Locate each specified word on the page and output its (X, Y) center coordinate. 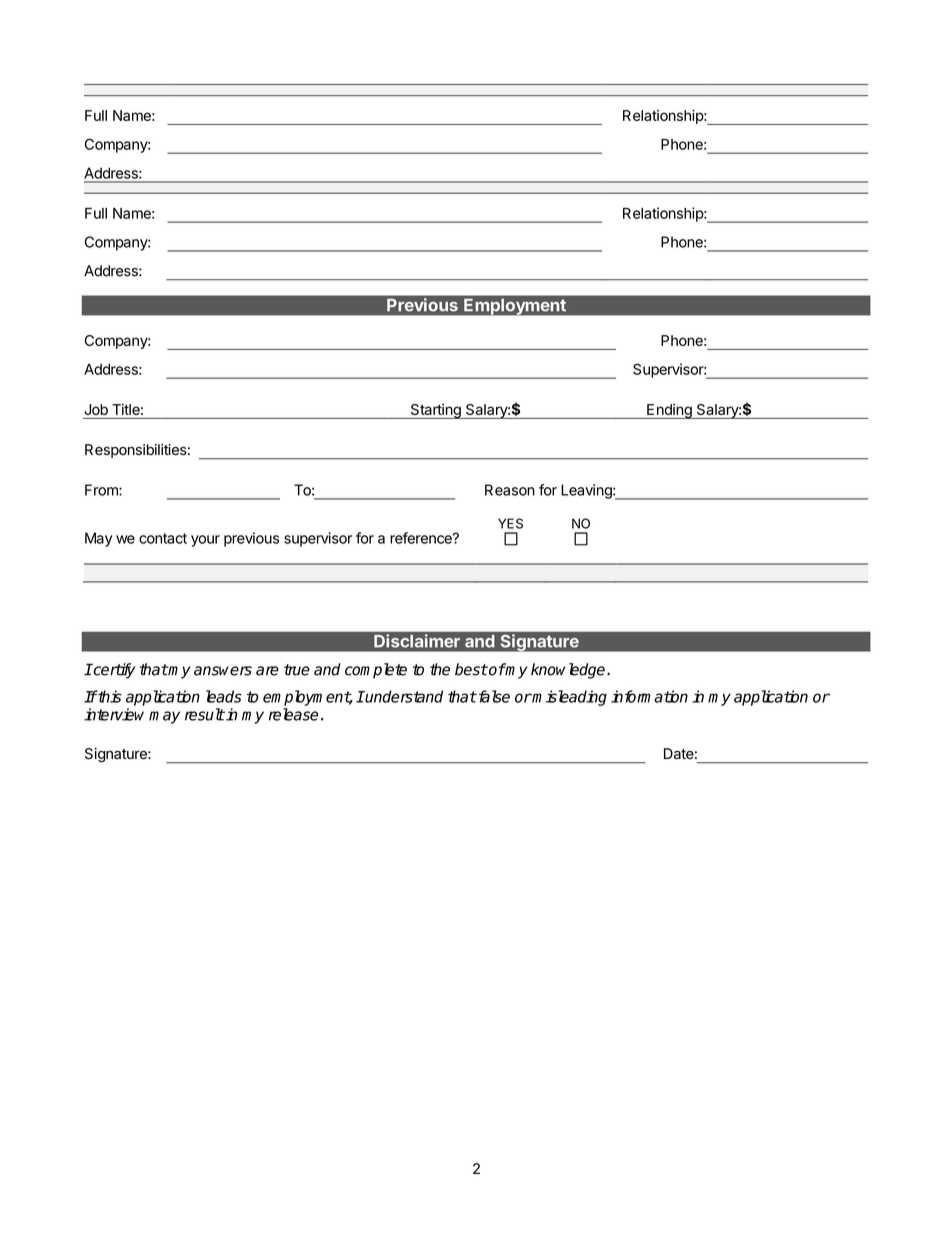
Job (96, 409)
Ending (669, 411)
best (471, 669)
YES (510, 523)
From (102, 490)
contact (163, 538)
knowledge (569, 671)
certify (113, 671)
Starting (435, 411)
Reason (510, 490)
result (205, 714)
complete (376, 671)
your (205, 541)
